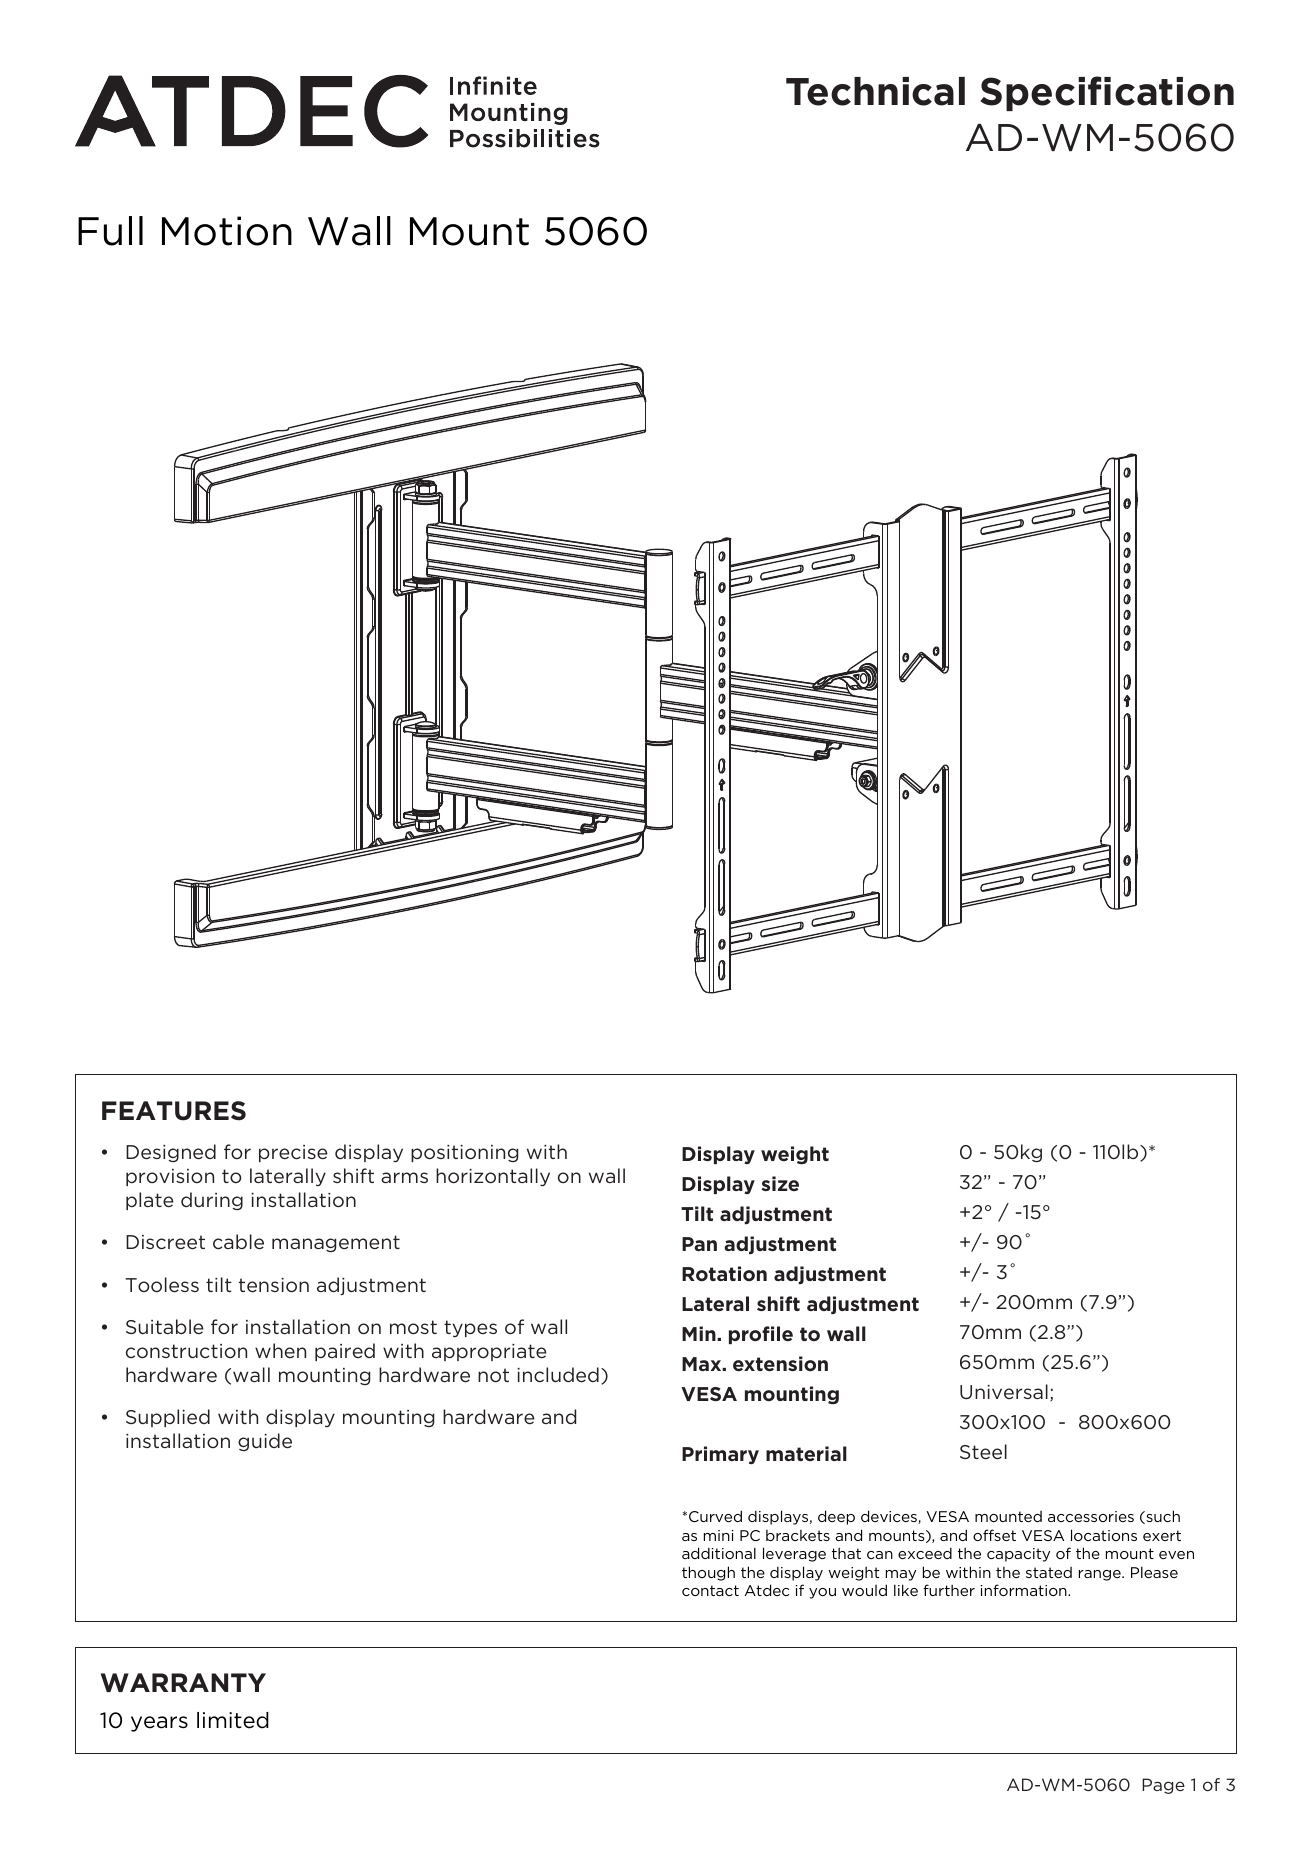  What do you see at coordinates (710, 1590) in the screenshot?
I see `contact` at bounding box center [710, 1590].
